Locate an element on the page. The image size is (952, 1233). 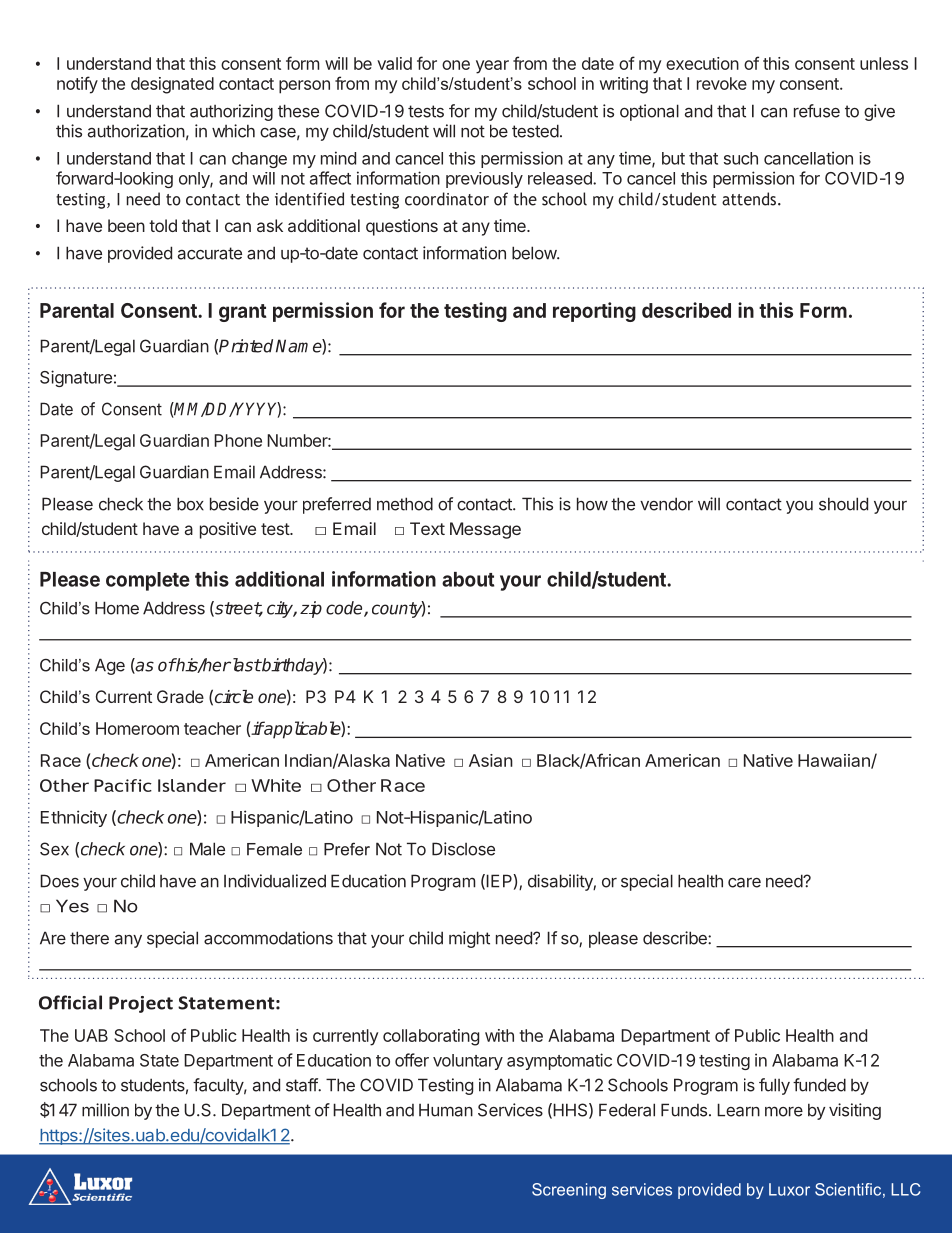
complete is located at coordinates (148, 581).
